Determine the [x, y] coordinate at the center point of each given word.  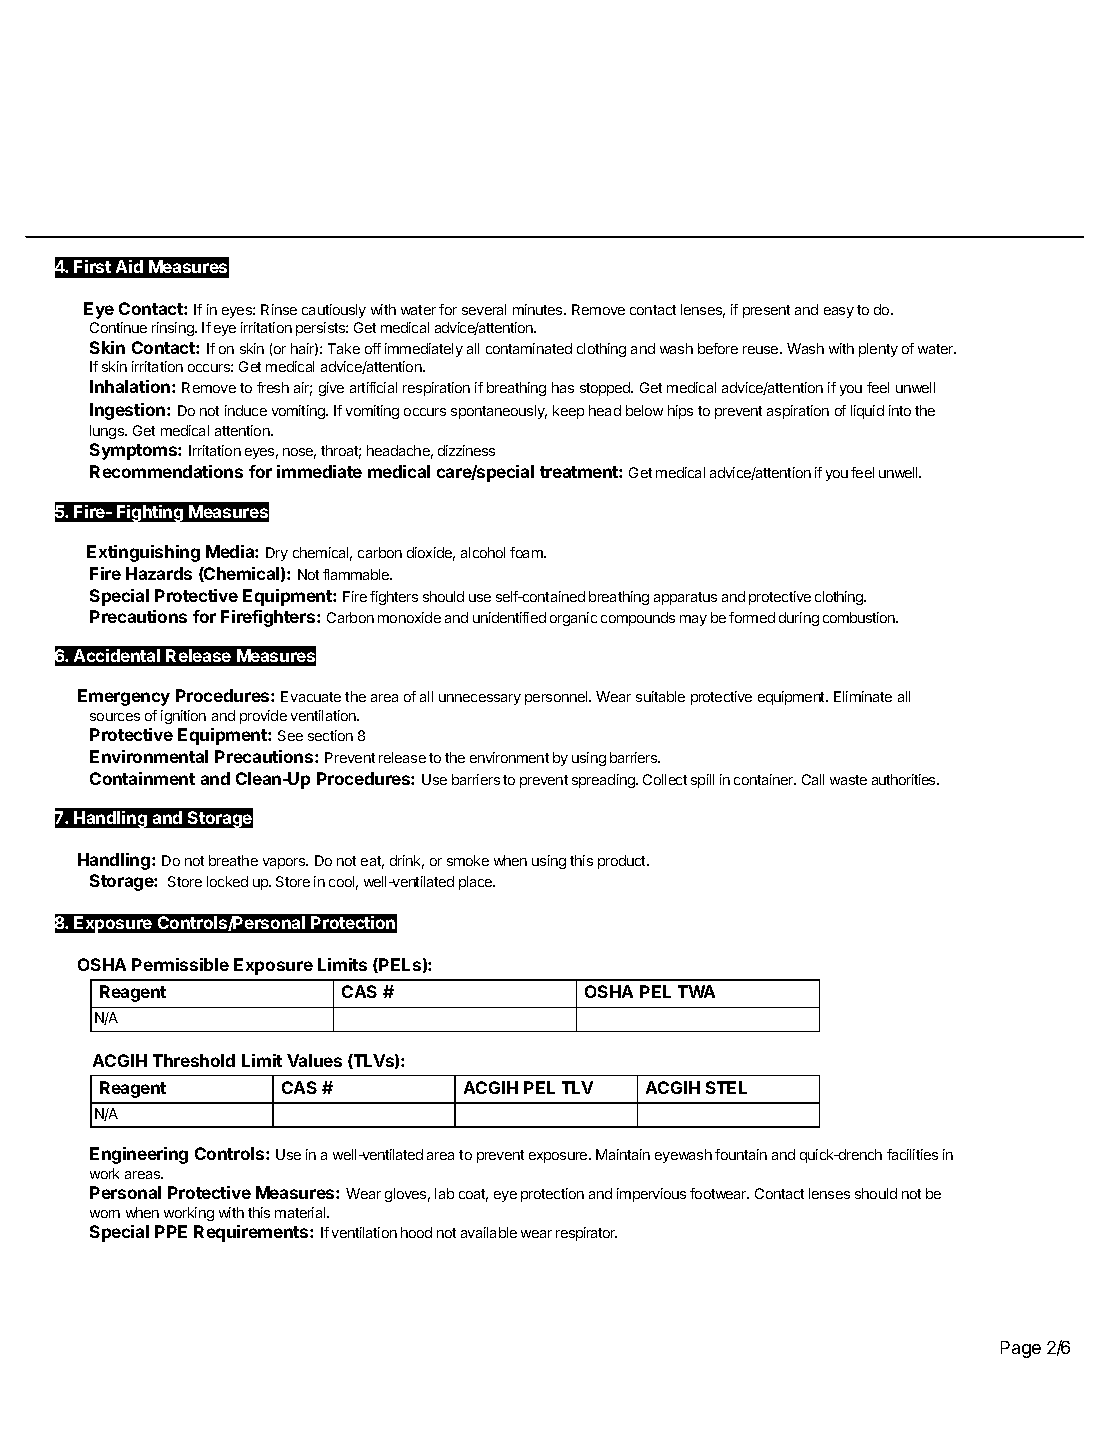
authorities [905, 779]
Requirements [252, 1233]
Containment [142, 778]
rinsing [174, 329]
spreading [604, 781]
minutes [539, 309]
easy [839, 312]
